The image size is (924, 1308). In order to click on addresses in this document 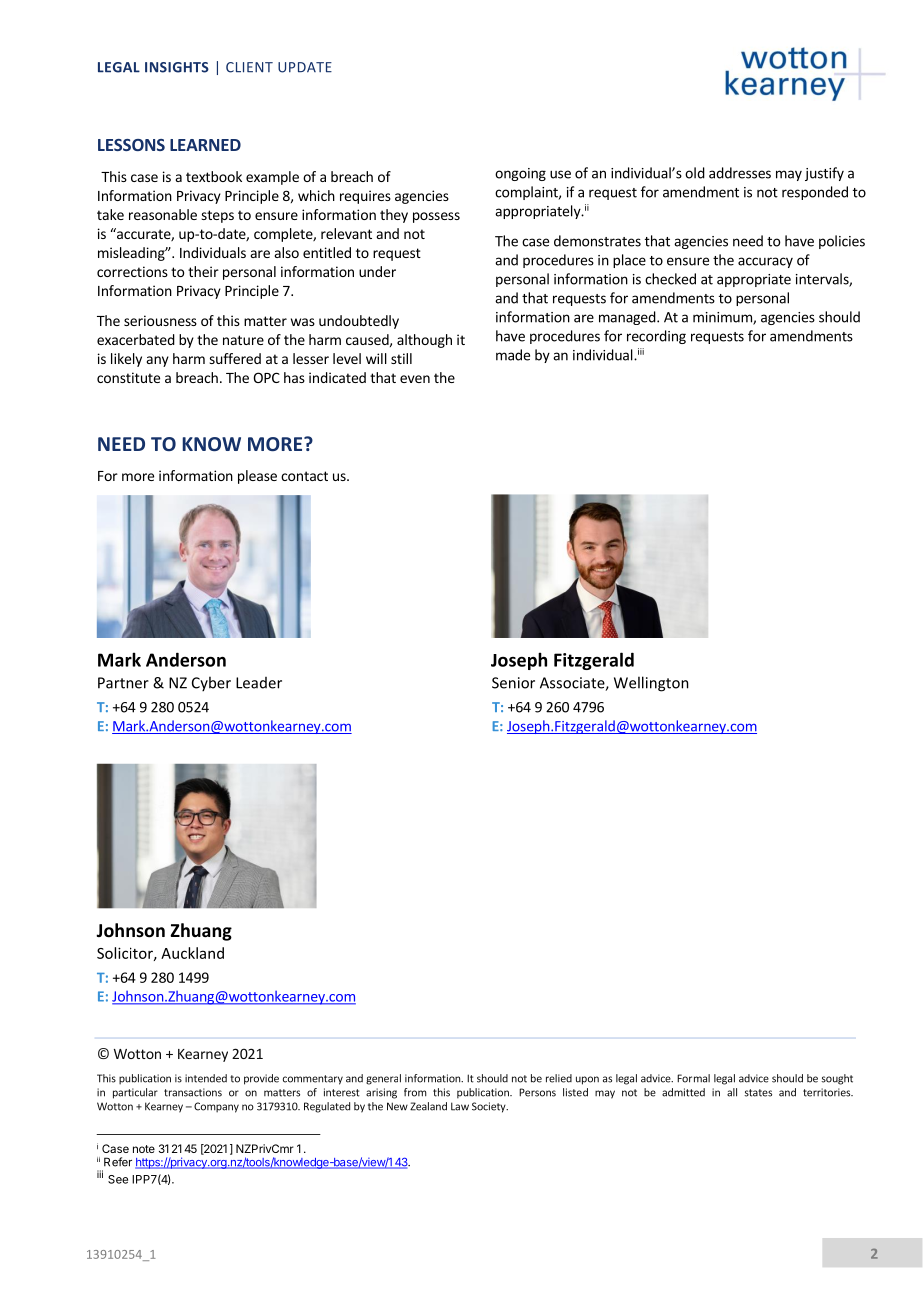, I will do `click(740, 173)`.
